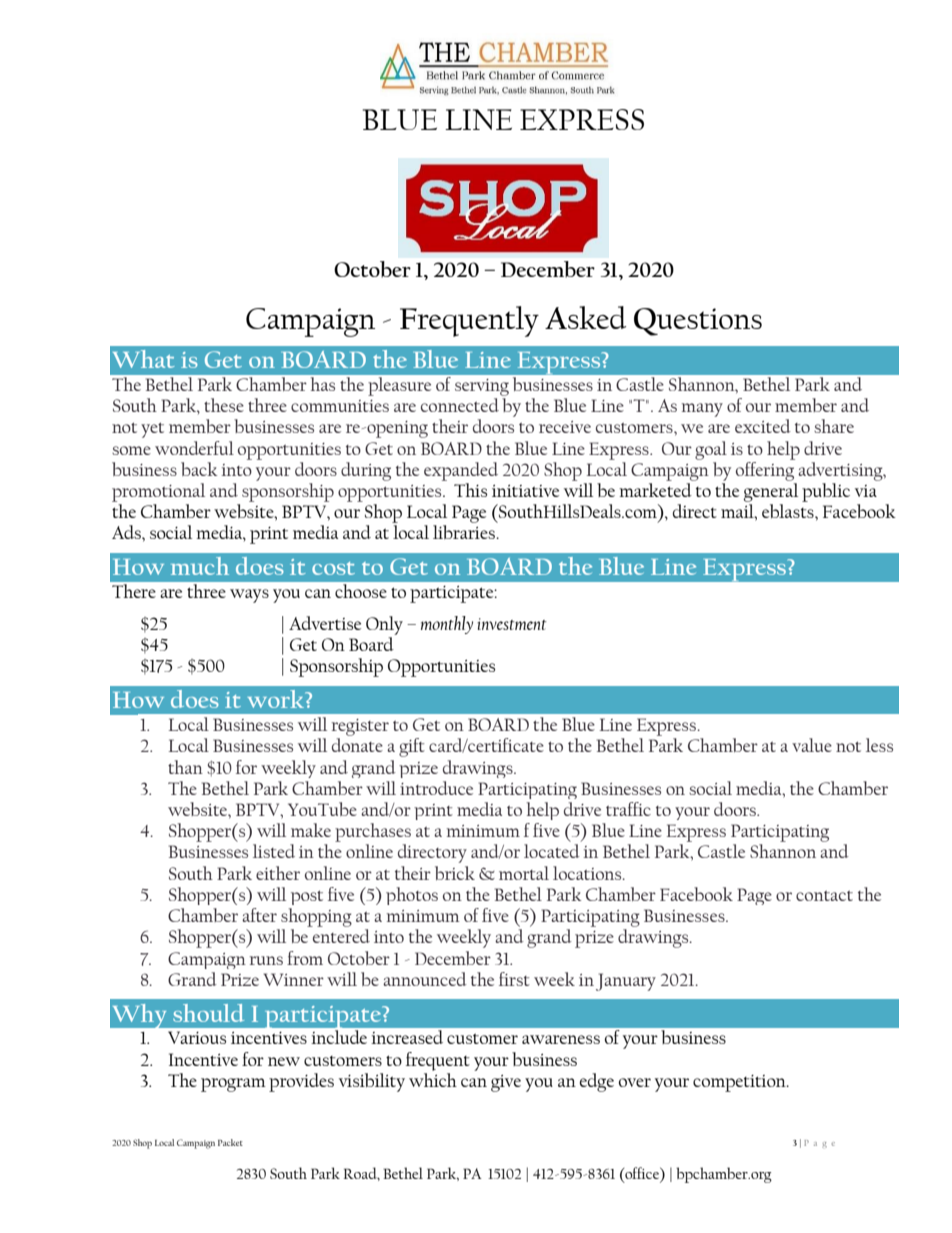 This page has width=952, height=1233. Describe the element at coordinates (524, 873) in the page. I see `mortal` at that location.
